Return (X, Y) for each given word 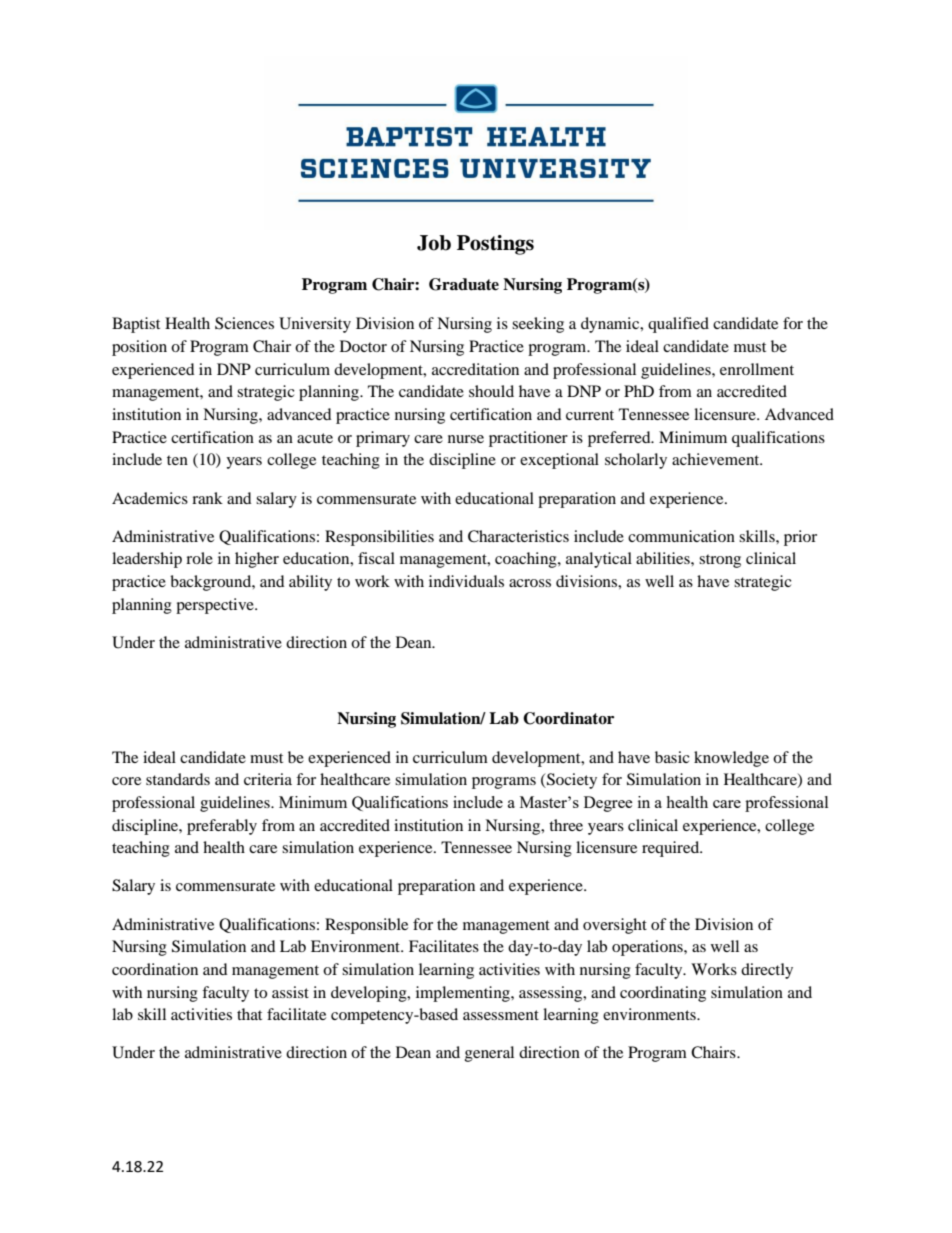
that (249, 1014)
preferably (222, 827)
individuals (466, 581)
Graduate (464, 284)
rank (207, 498)
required (672, 849)
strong (720, 561)
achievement (717, 459)
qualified (678, 325)
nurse (466, 439)
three (566, 825)
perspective (216, 606)
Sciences (244, 323)
